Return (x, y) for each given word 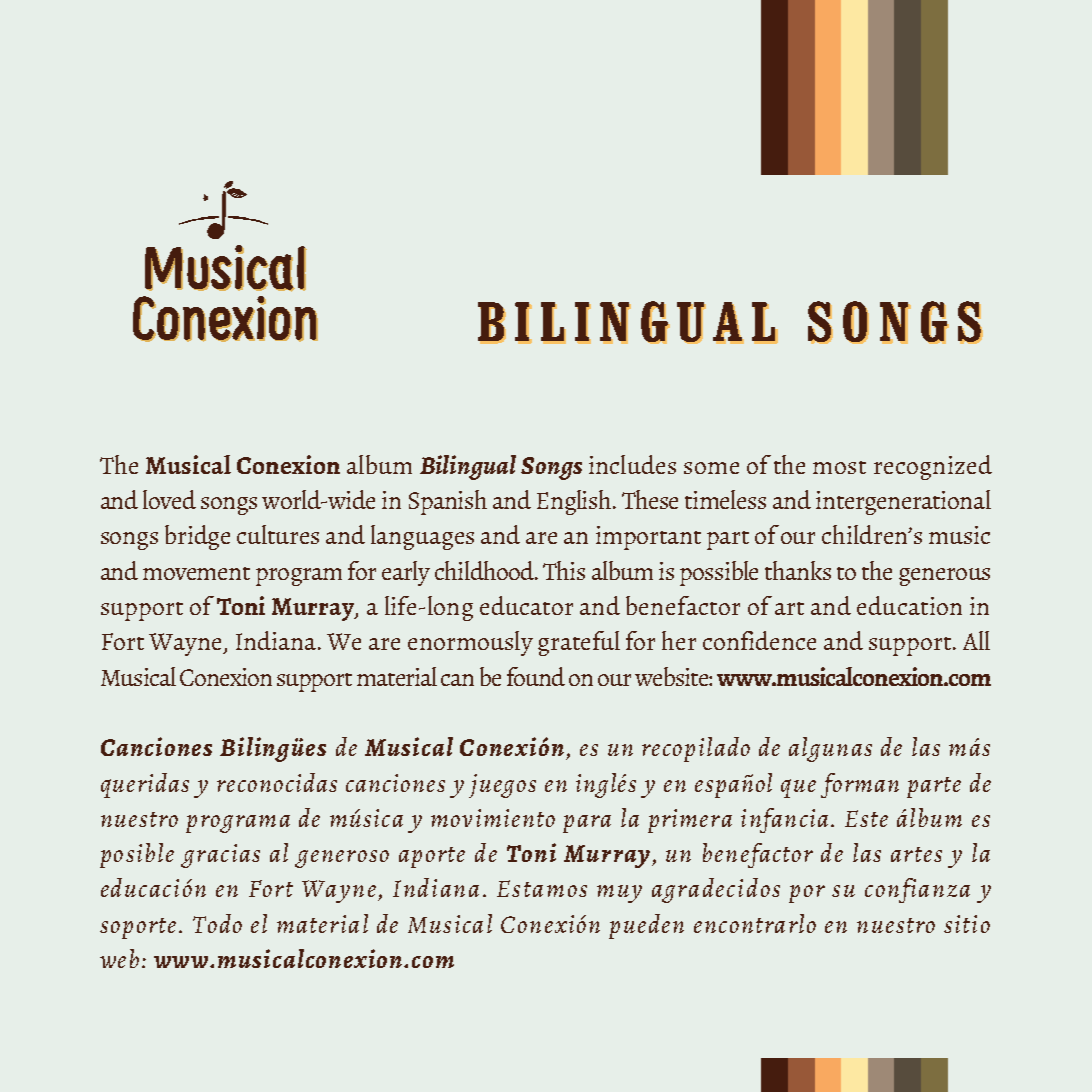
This (564, 570)
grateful (579, 643)
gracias (220, 856)
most (839, 467)
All (976, 640)
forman (860, 785)
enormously (470, 643)
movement (196, 573)
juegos (502, 786)
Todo (217, 923)
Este (866, 818)
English (575, 502)
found (536, 676)
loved (169, 499)
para (587, 824)
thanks (798, 570)
